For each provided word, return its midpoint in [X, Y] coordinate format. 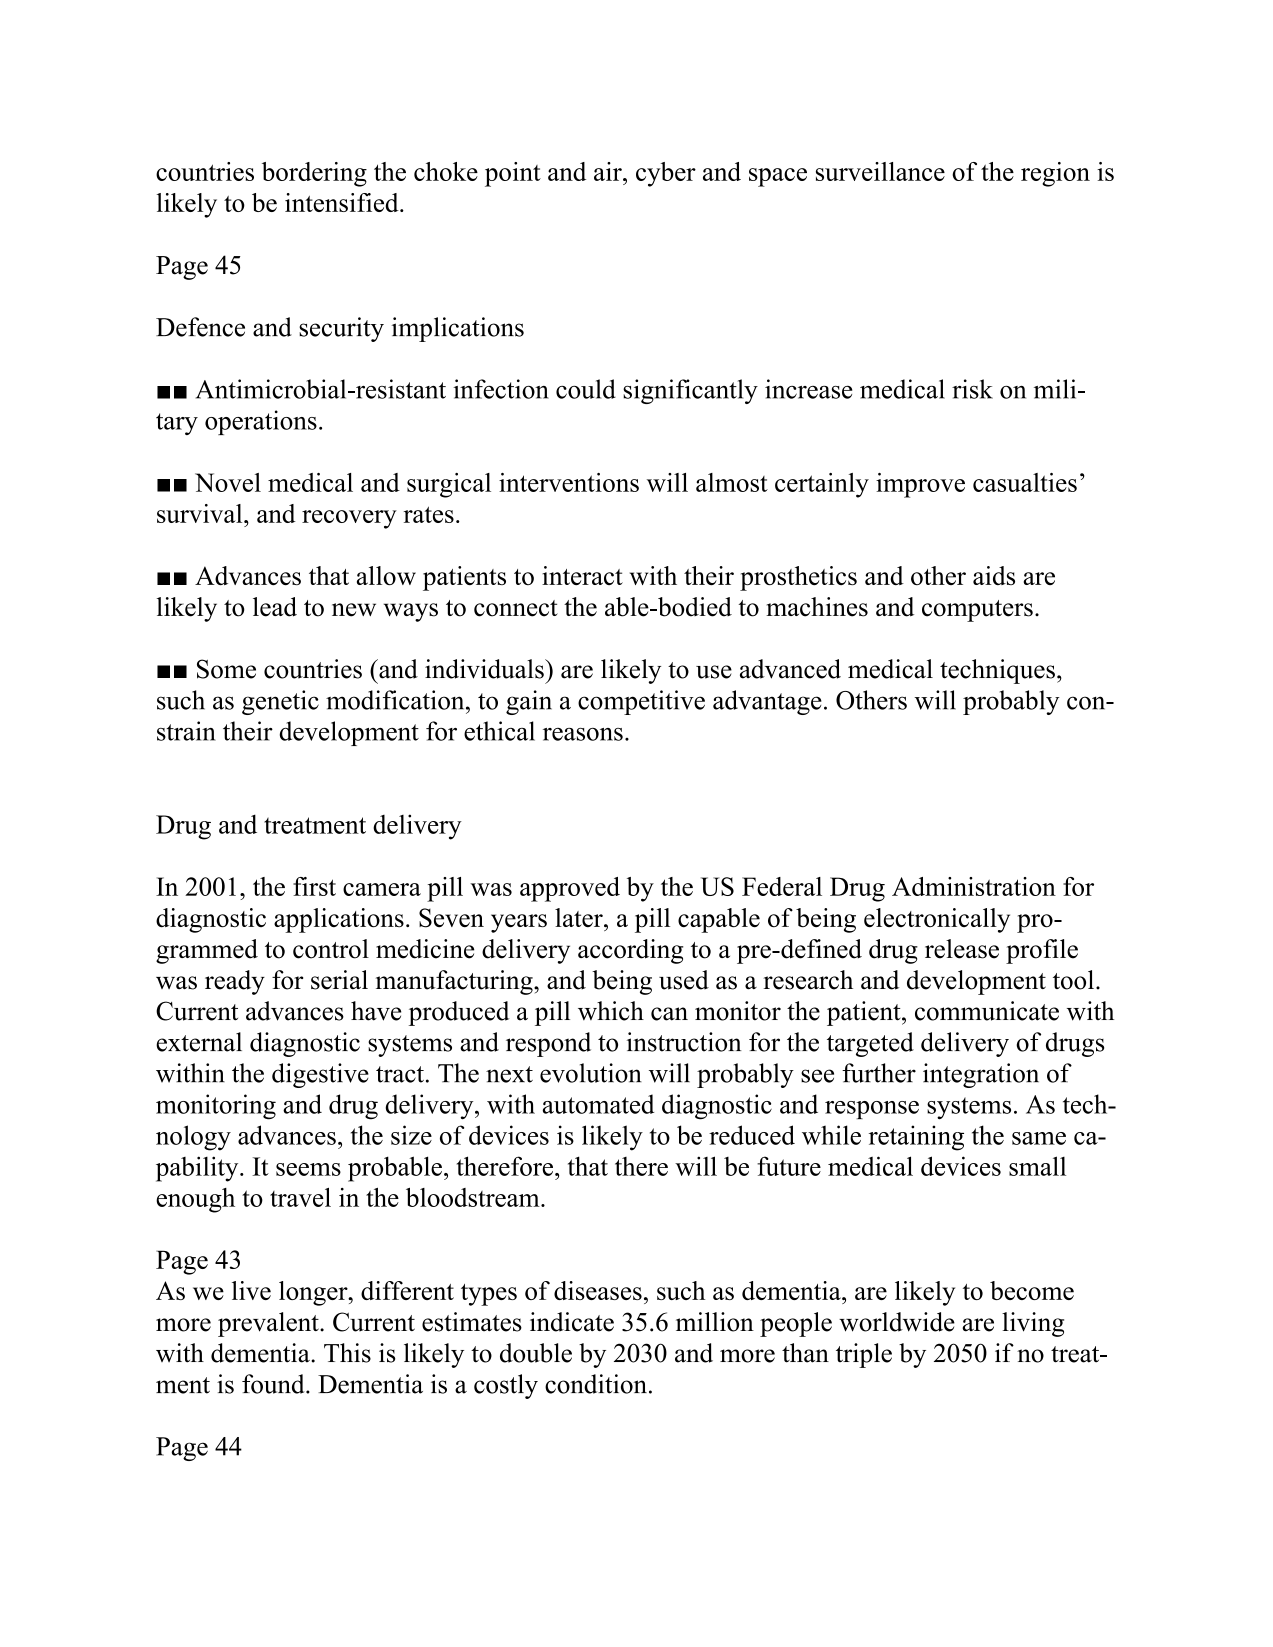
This [347, 1353]
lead [275, 607]
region [1055, 174]
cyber [666, 174]
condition [596, 1384]
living [1033, 1324]
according [630, 951]
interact [582, 575]
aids [994, 575]
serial [339, 980]
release [962, 949]
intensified [343, 202]
